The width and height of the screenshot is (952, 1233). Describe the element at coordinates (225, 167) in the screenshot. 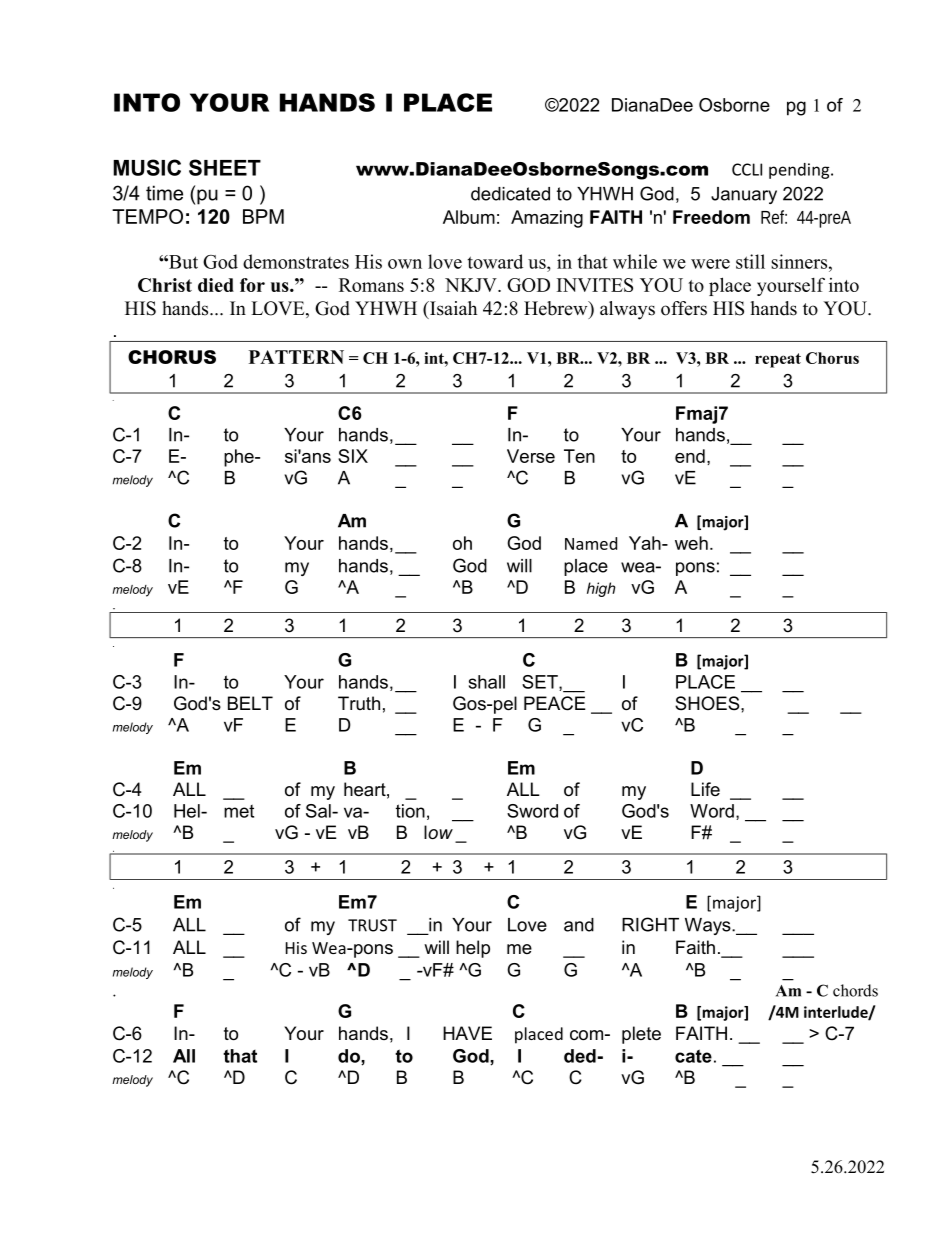

I see `SHEET` at that location.
